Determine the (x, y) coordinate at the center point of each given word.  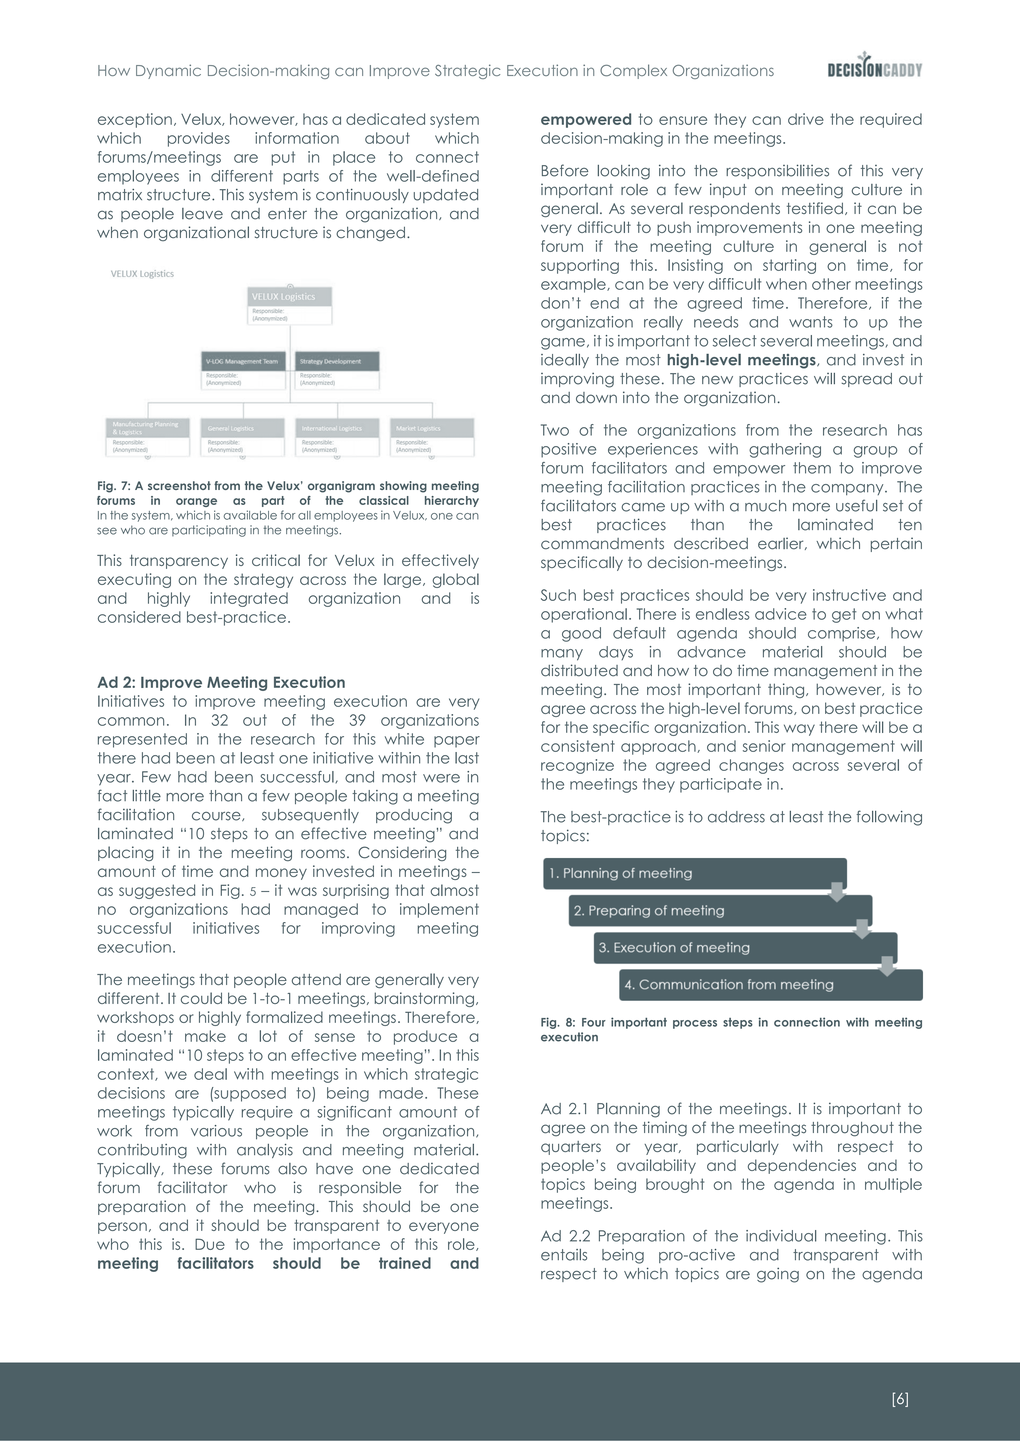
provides (199, 139)
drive (806, 119)
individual (781, 1236)
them (812, 468)
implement (439, 910)
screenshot (179, 485)
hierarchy (452, 501)
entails (564, 1255)
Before (565, 170)
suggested (157, 891)
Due (210, 1244)
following (889, 818)
